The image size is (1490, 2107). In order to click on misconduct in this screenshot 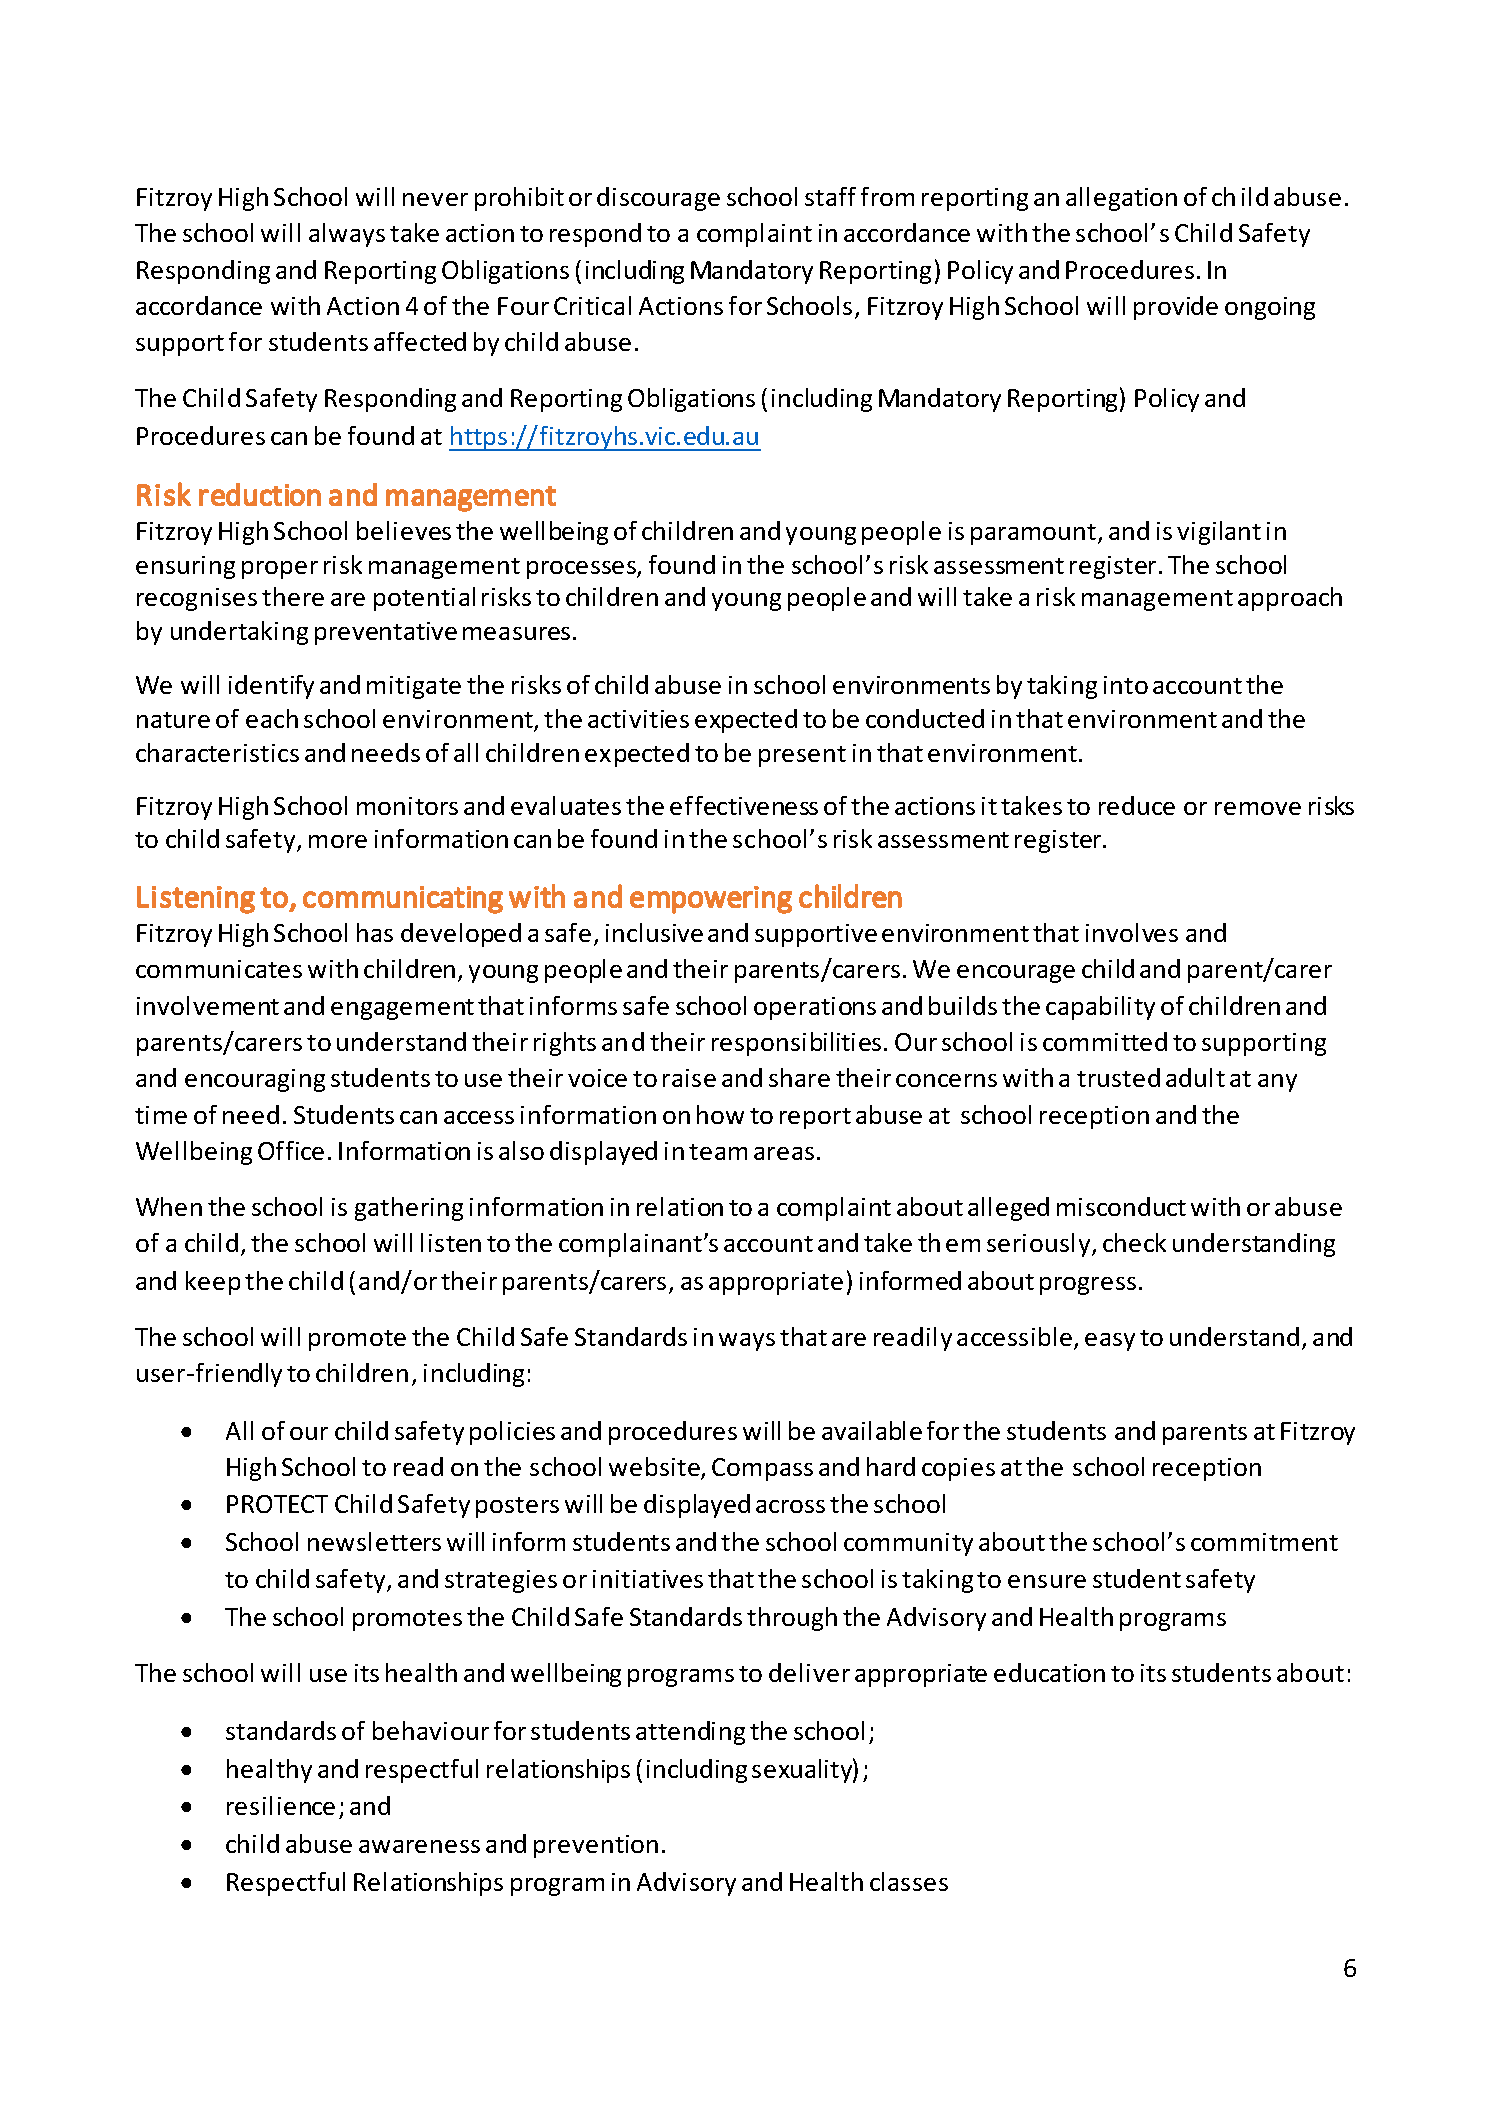, I will do `click(1121, 1206)`.
